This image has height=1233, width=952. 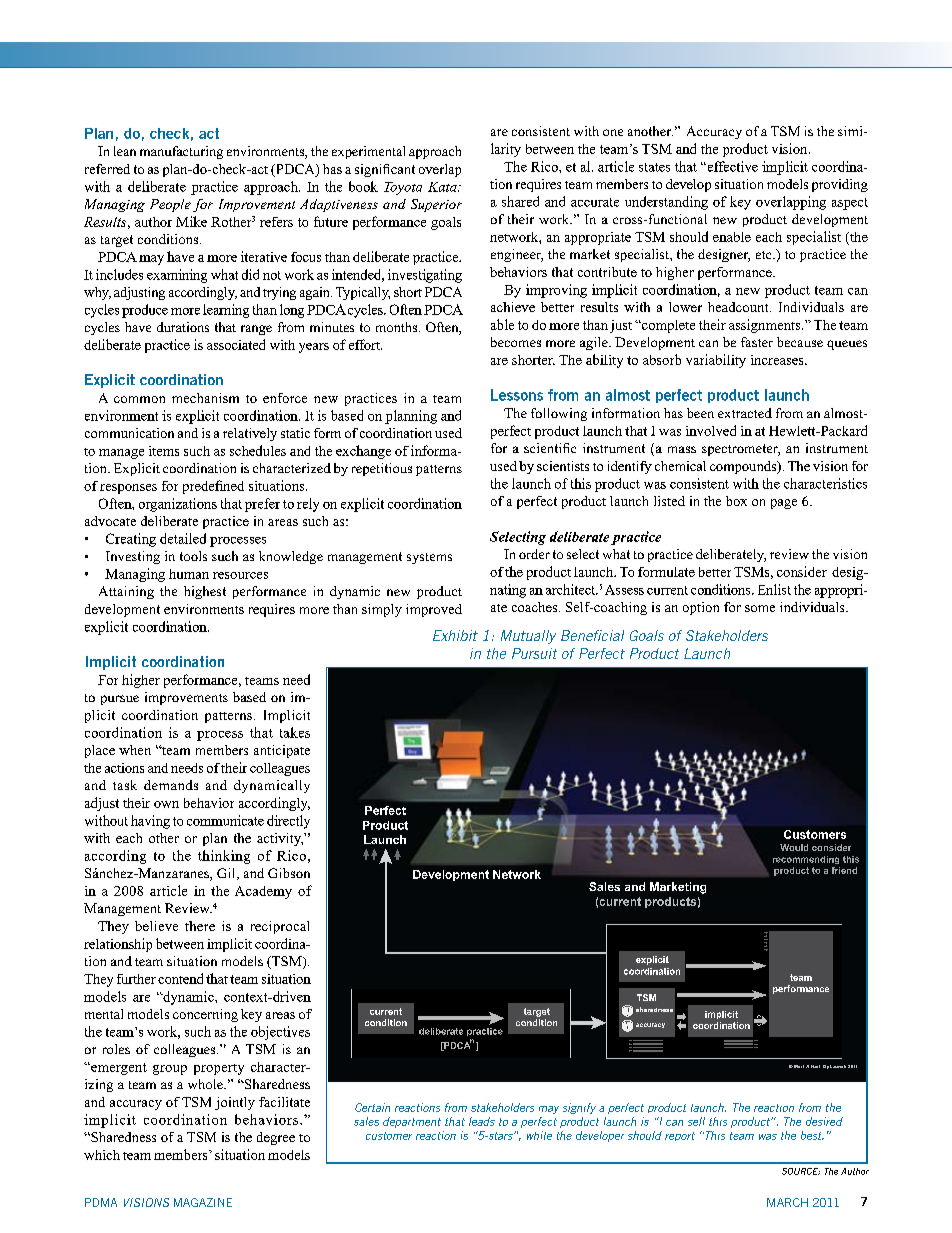 I want to click on mechanism, so click(x=205, y=398).
